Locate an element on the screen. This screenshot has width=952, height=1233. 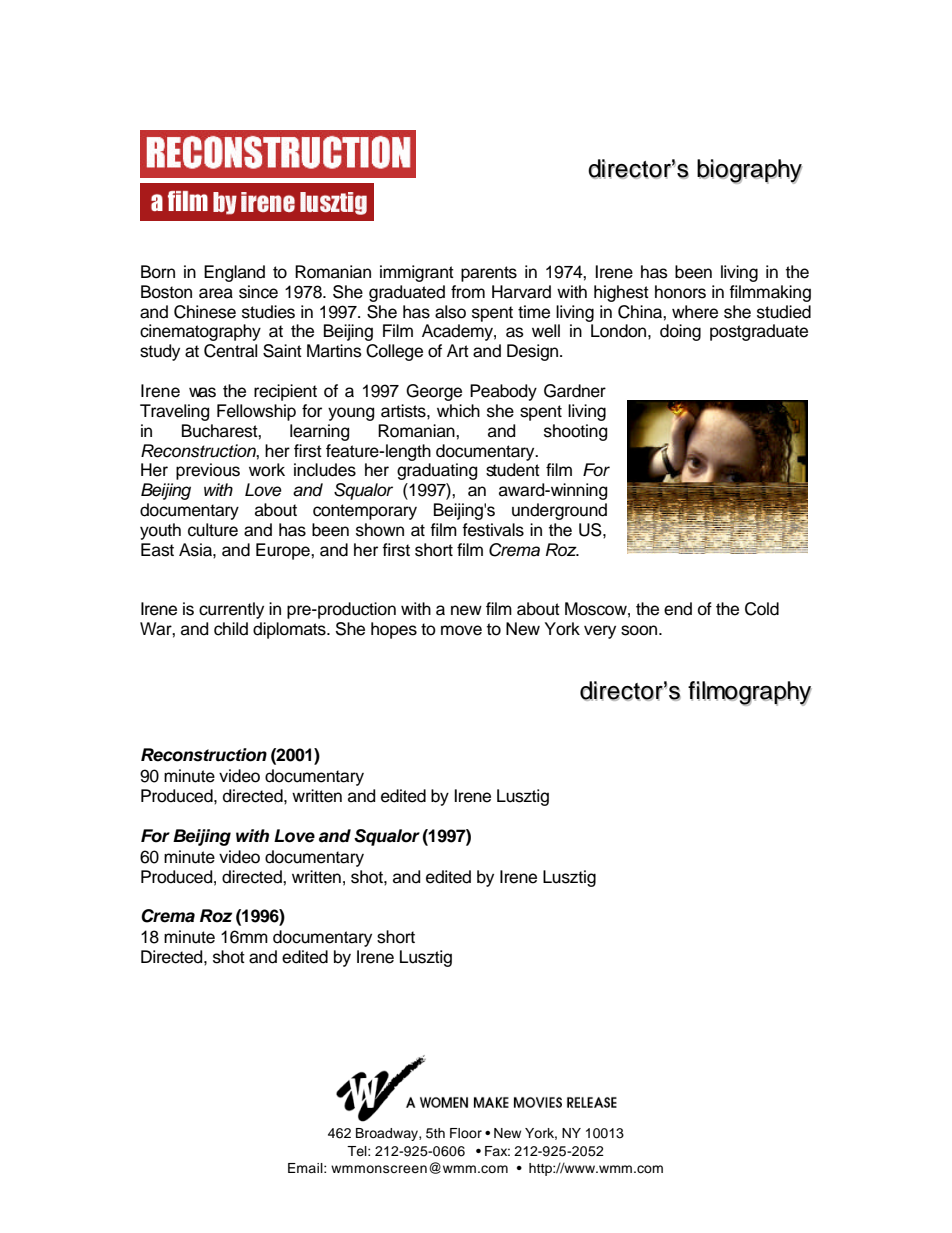
from is located at coordinates (468, 292).
